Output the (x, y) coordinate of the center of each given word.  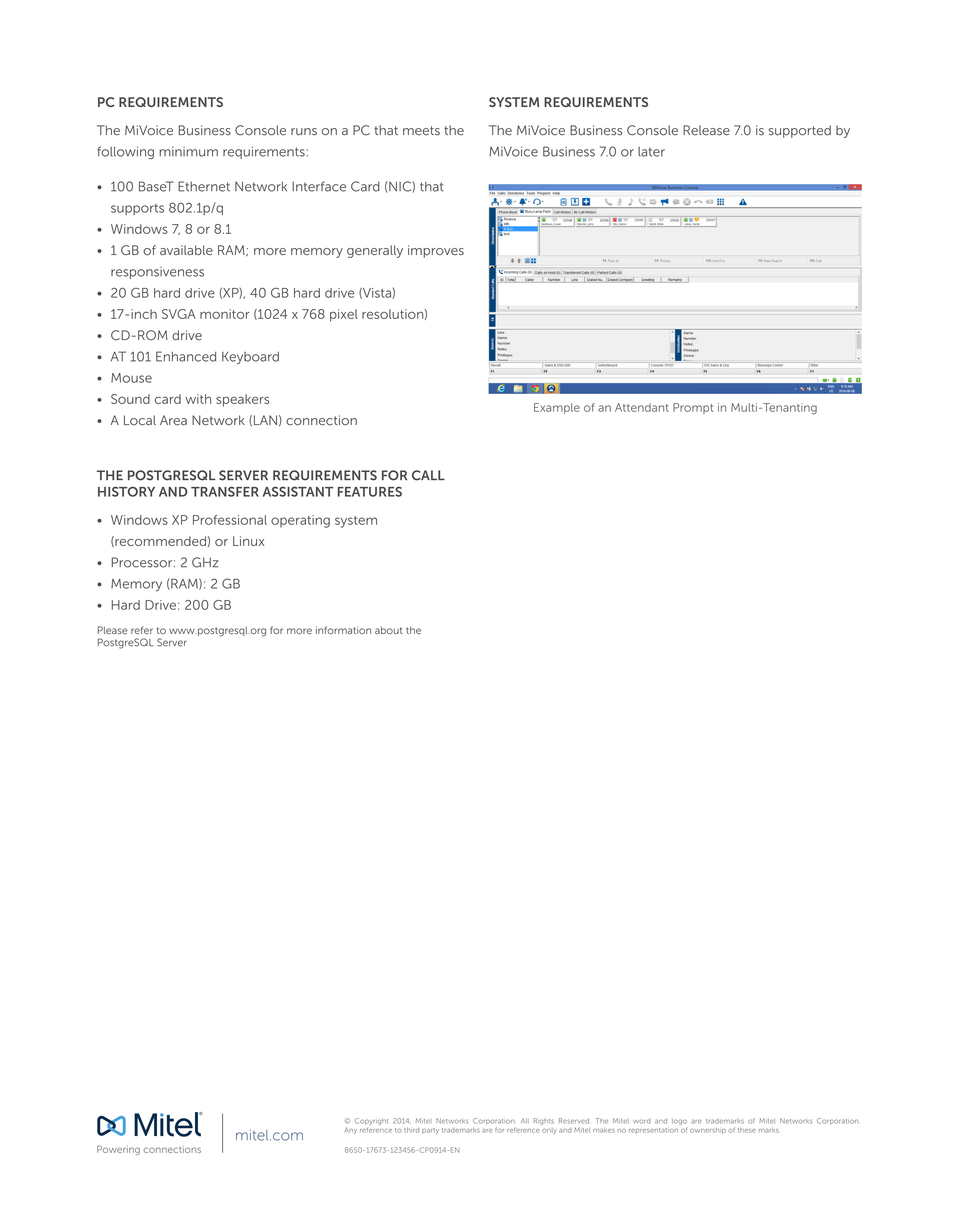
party (430, 1131)
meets (421, 131)
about (389, 630)
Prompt (693, 408)
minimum (188, 152)
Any (351, 1130)
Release (706, 130)
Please (113, 630)
